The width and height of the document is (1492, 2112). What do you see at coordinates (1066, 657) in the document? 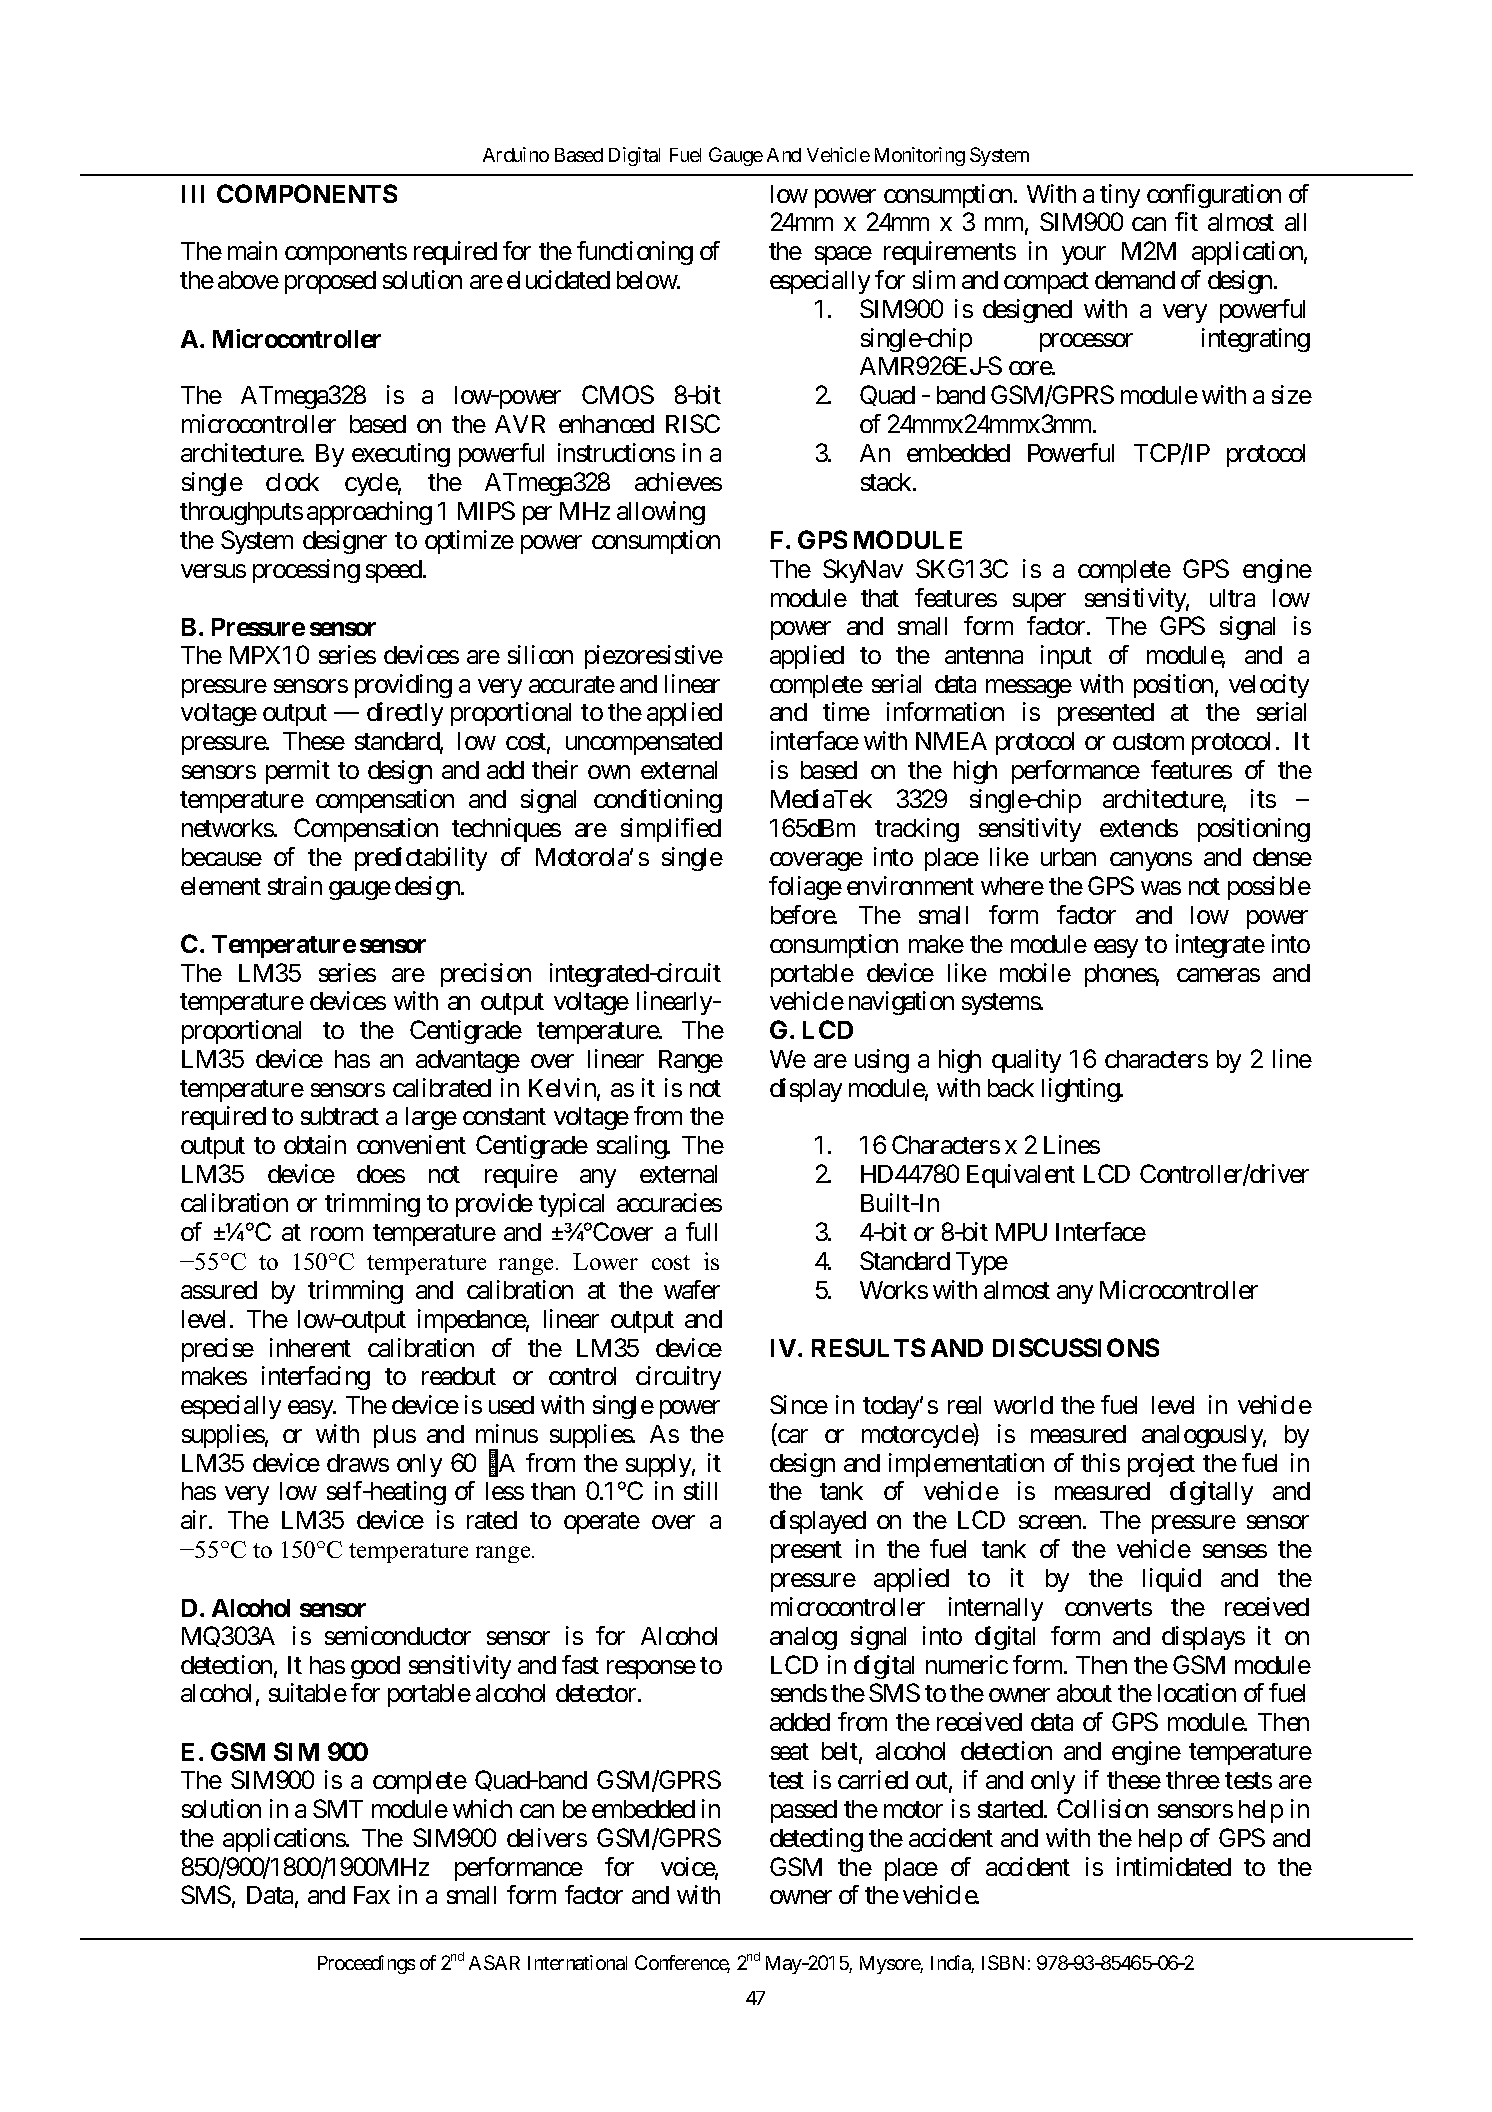
I see `input` at bounding box center [1066, 657].
